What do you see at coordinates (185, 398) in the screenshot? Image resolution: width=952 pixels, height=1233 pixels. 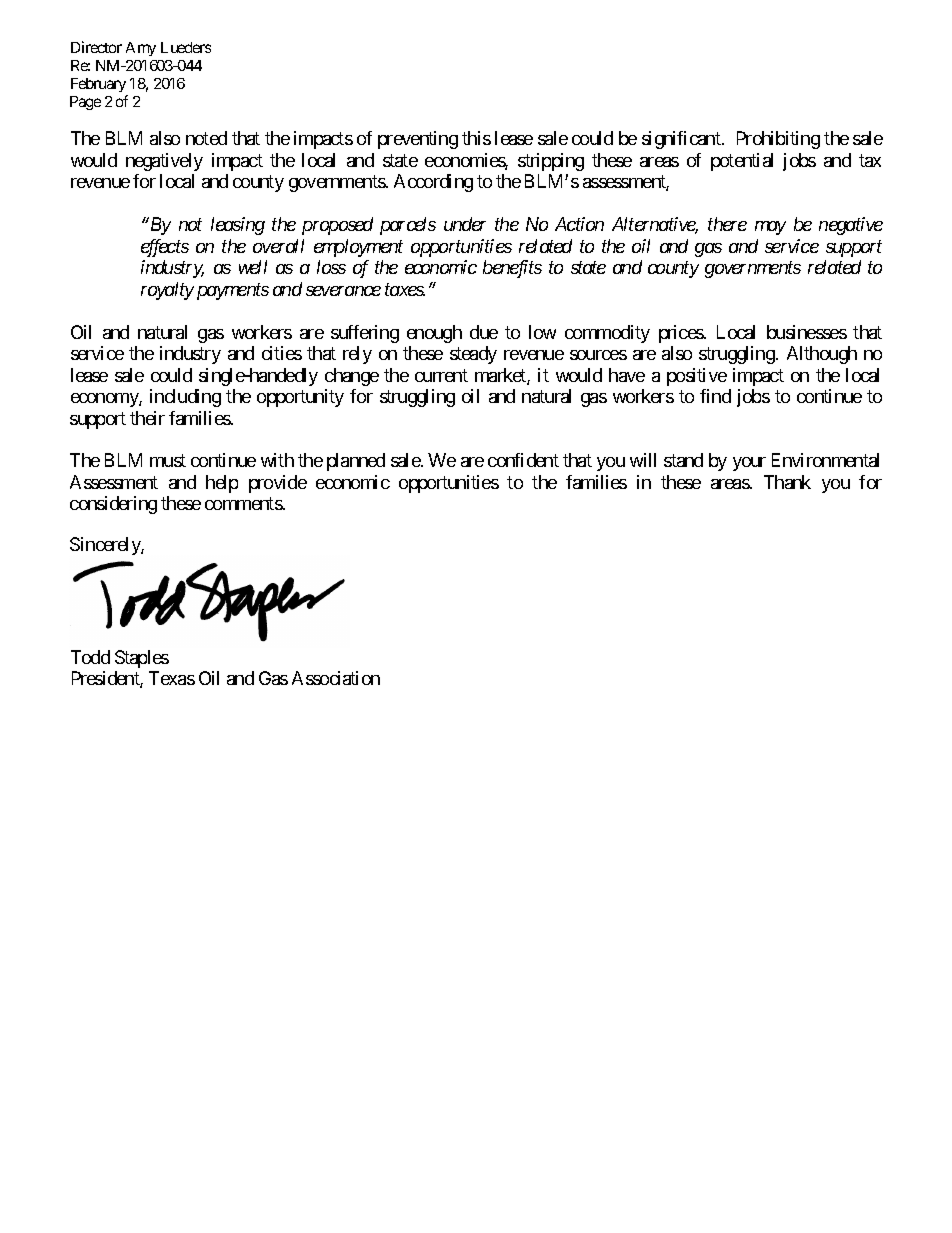 I see `including` at bounding box center [185, 398].
